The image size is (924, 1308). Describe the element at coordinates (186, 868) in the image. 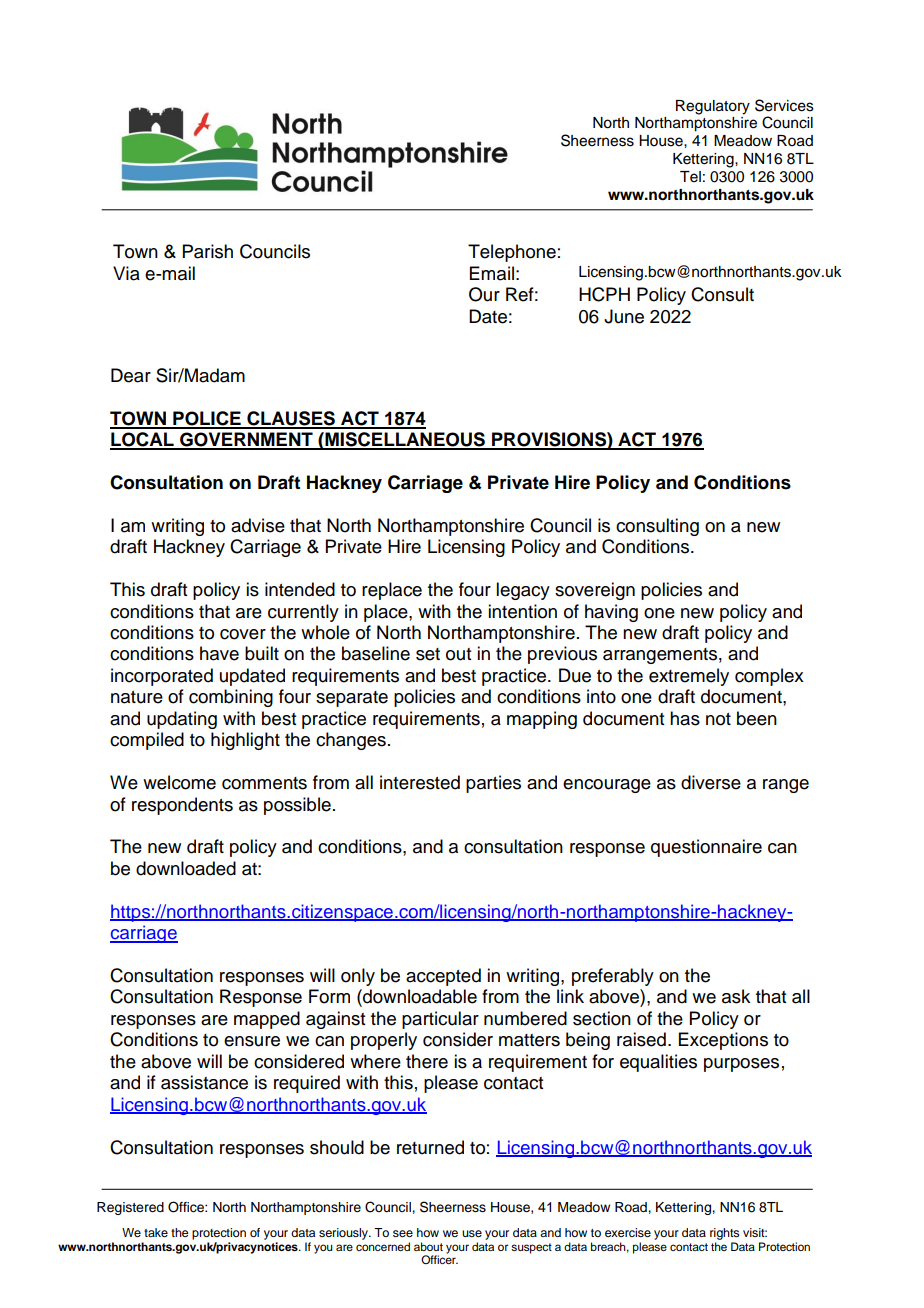

I see `downloaded` at that location.
